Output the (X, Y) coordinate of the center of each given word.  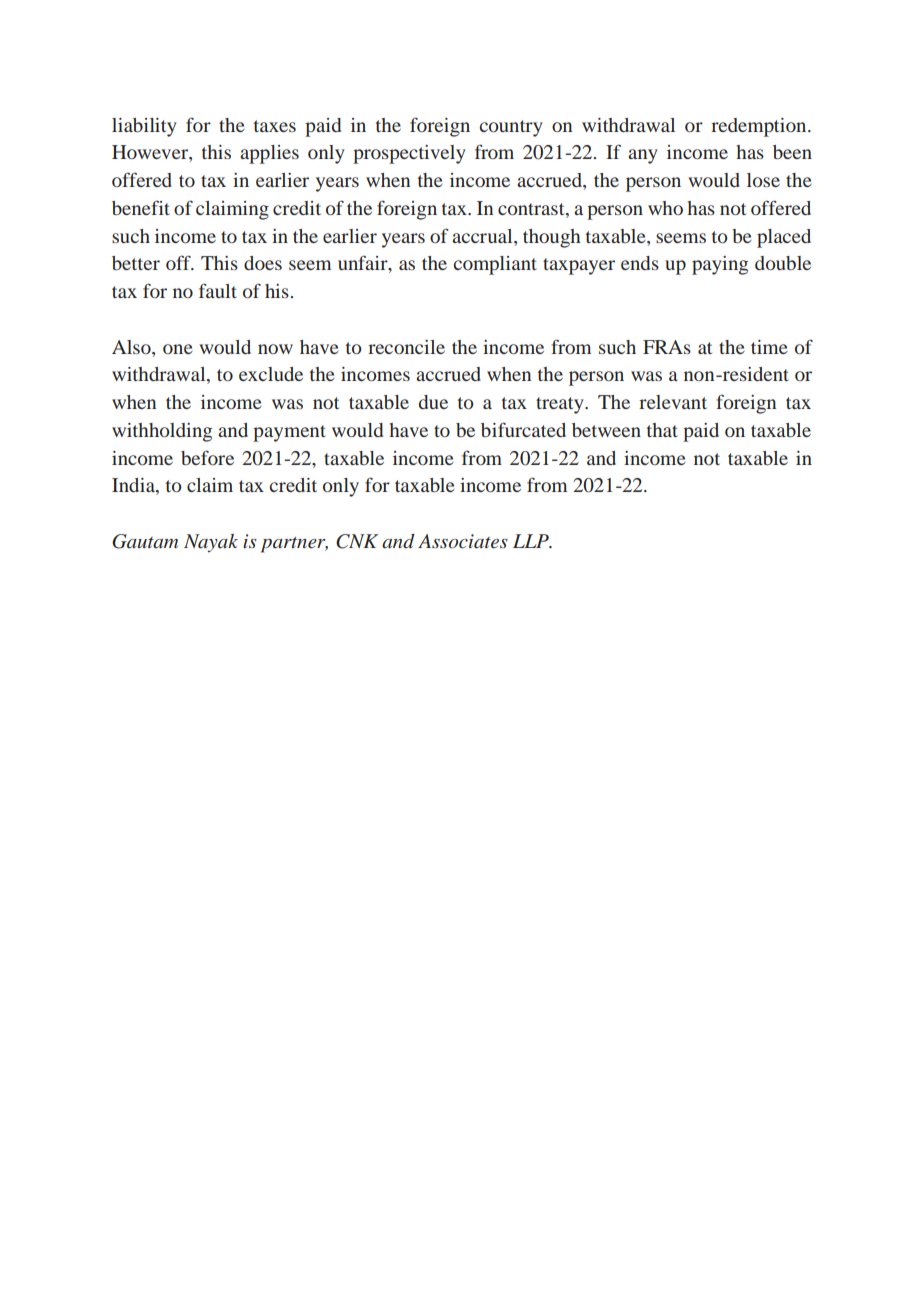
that (662, 430)
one (178, 349)
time (769, 347)
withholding (162, 432)
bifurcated (523, 429)
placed (784, 238)
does (263, 263)
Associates (463, 541)
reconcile (406, 347)
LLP (532, 541)
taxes (275, 126)
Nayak (211, 543)
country (511, 128)
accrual (483, 236)
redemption (760, 127)
